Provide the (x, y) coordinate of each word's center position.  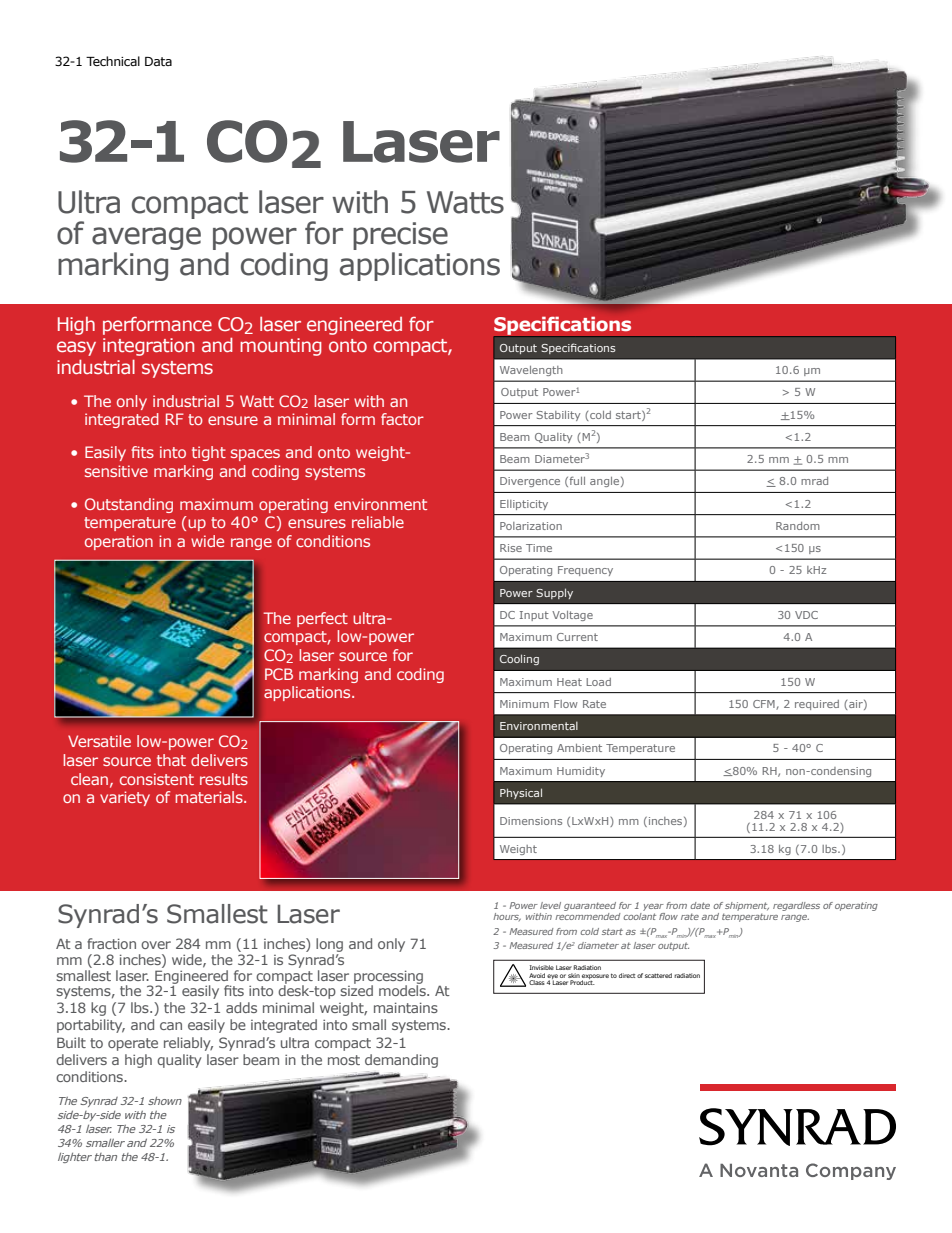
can (171, 1026)
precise (400, 236)
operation (119, 542)
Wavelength (531, 371)
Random (798, 526)
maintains (406, 1007)
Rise (511, 548)
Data (158, 61)
